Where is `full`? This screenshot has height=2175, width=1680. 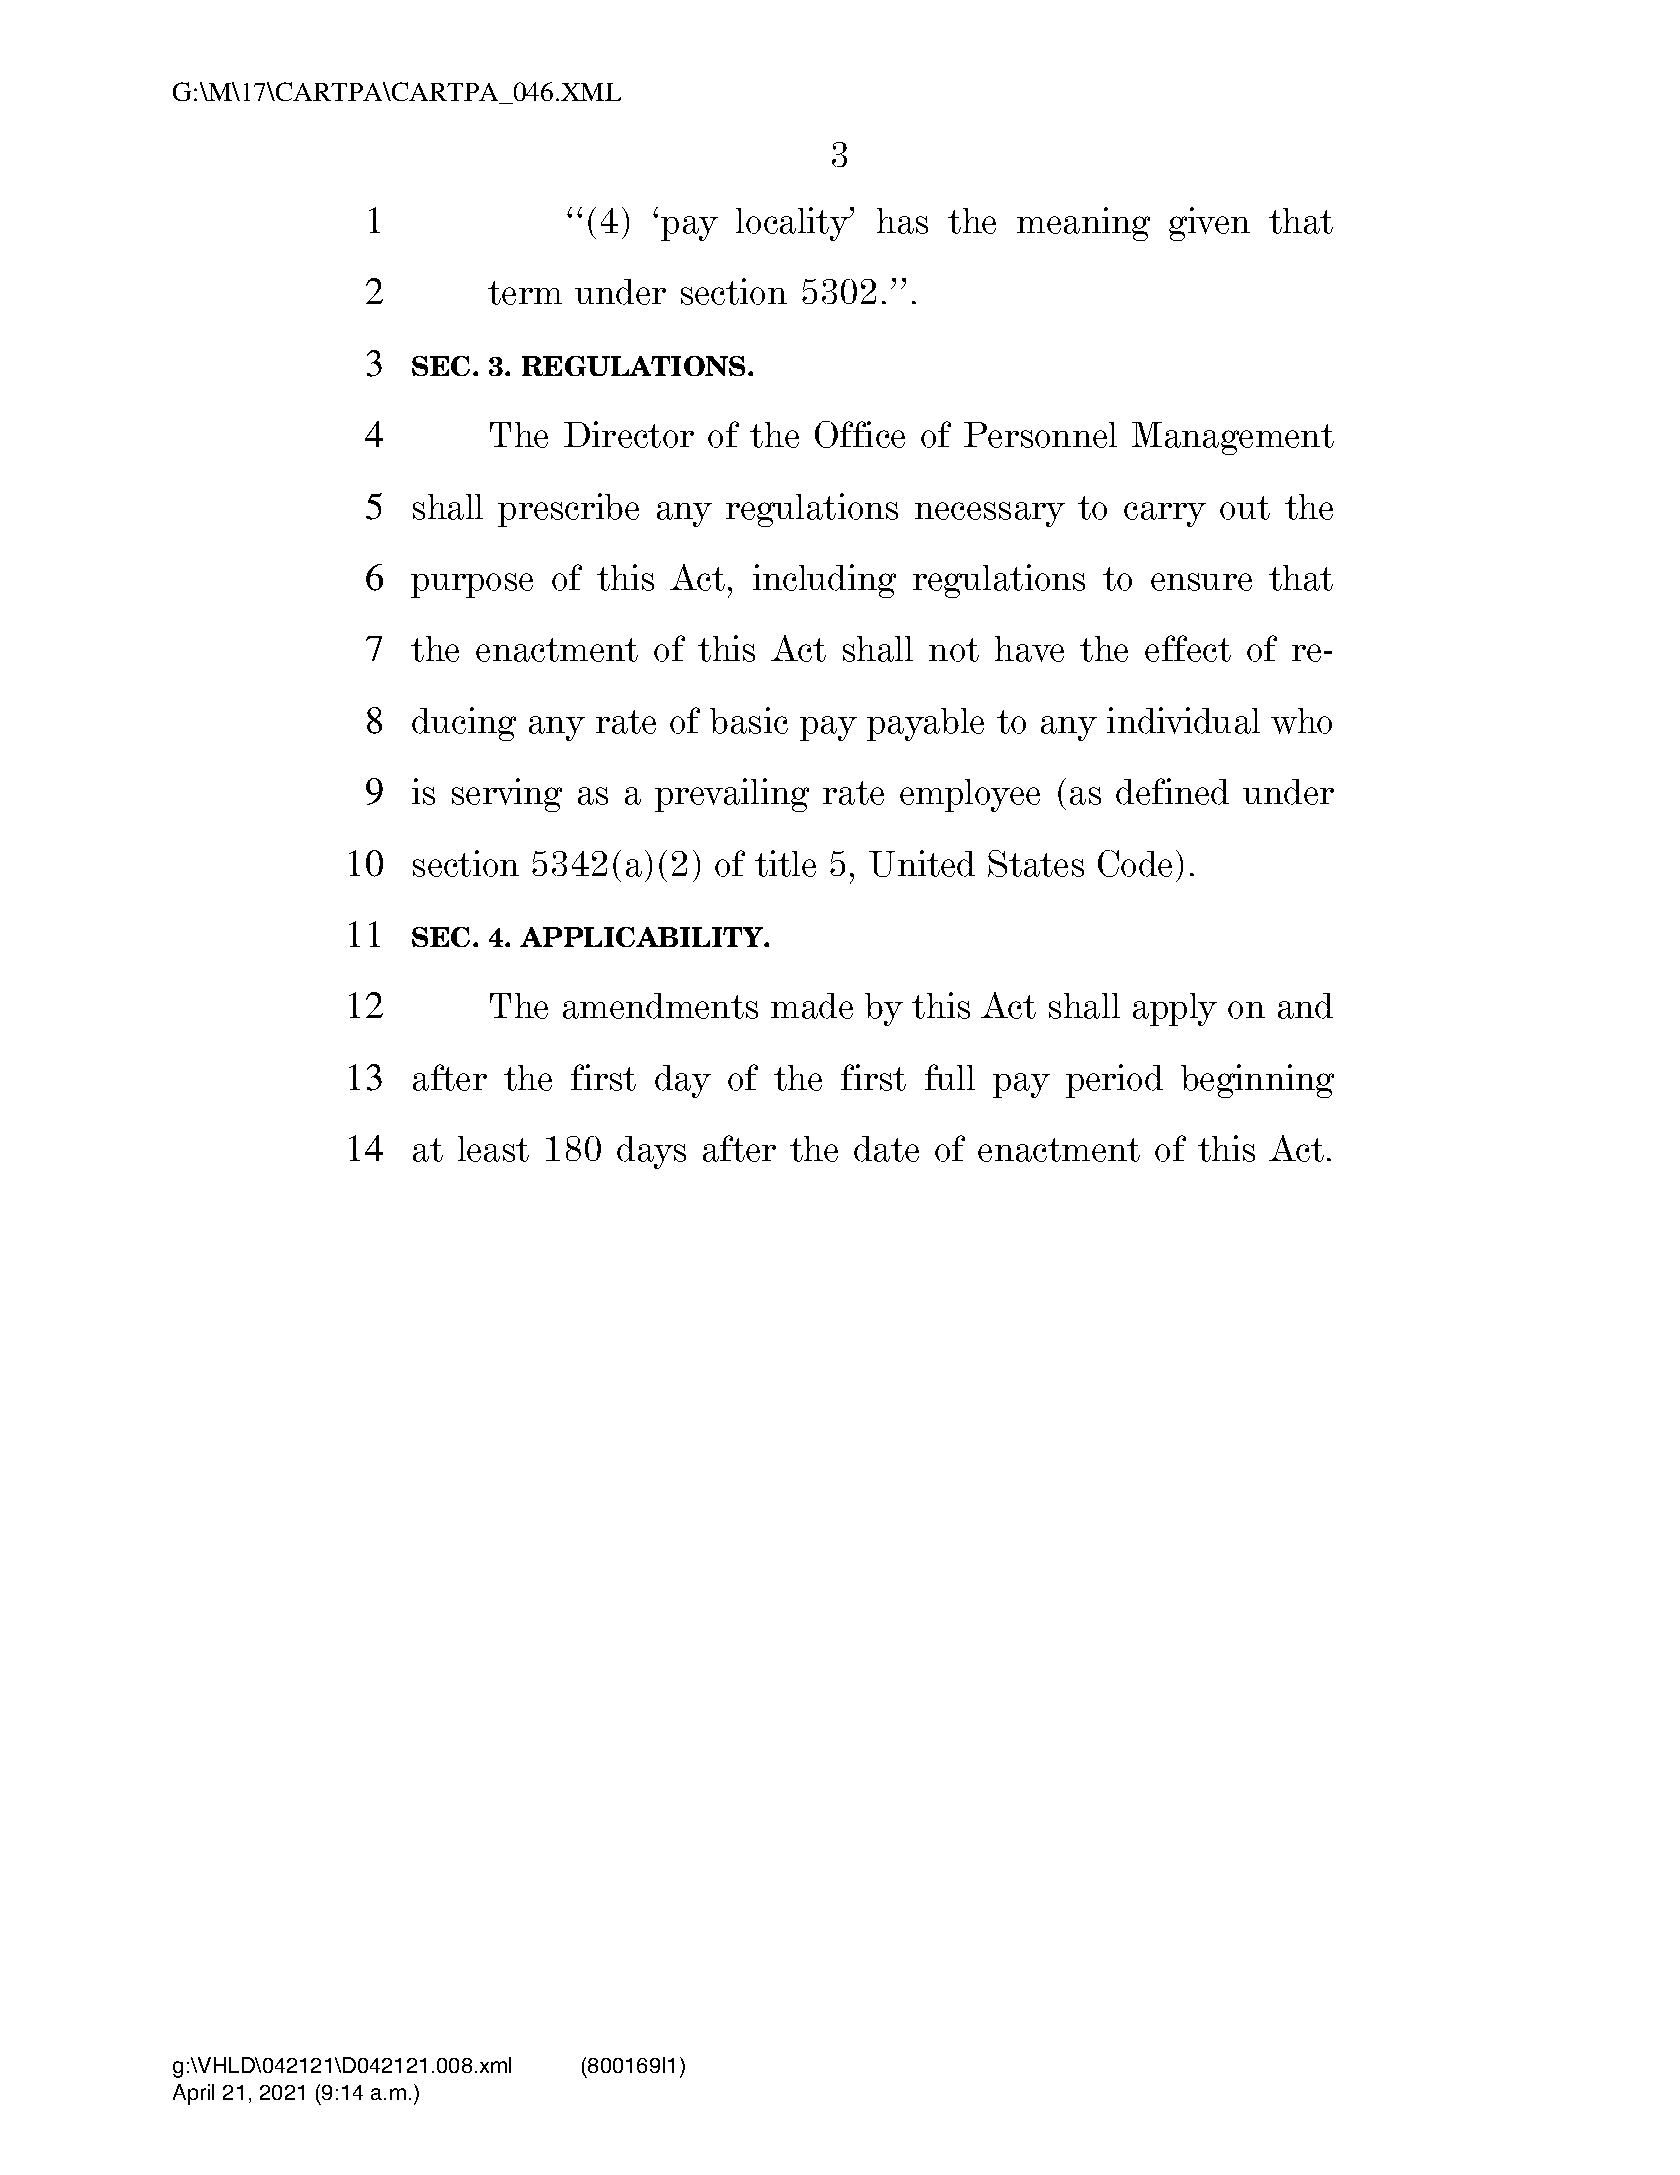 full is located at coordinates (950, 1077).
